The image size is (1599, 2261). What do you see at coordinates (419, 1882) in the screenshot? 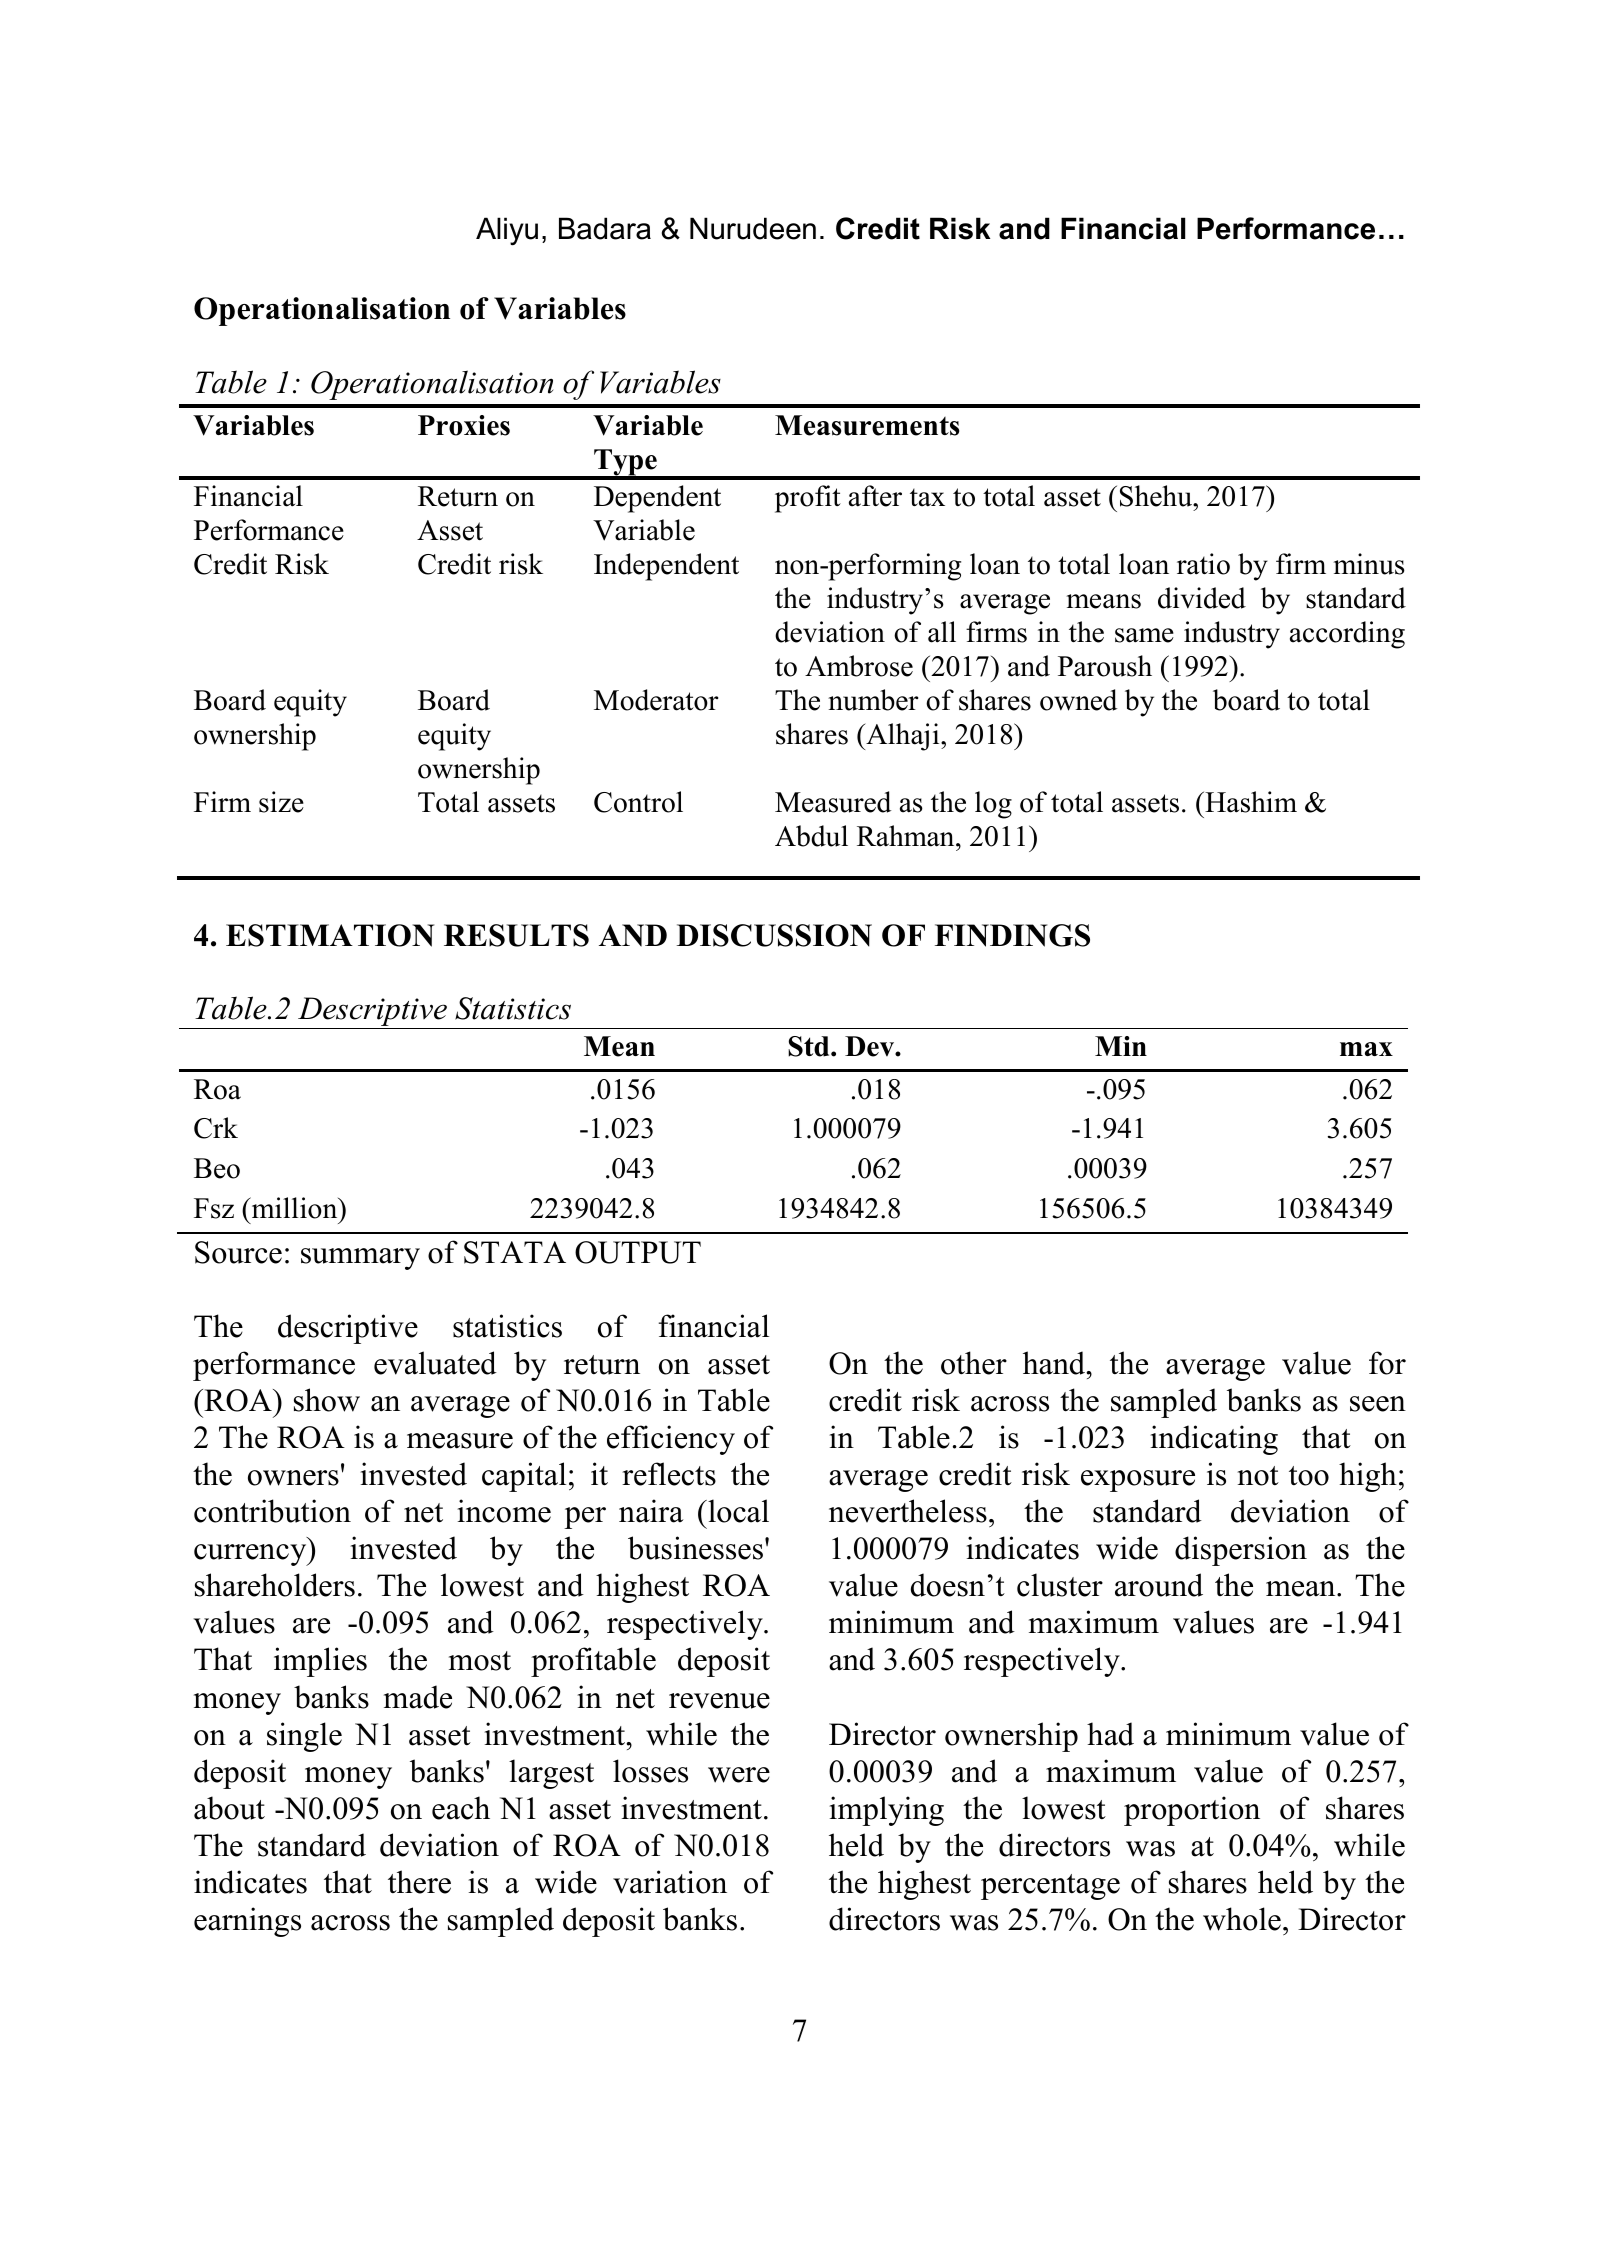
I see `there` at bounding box center [419, 1882].
